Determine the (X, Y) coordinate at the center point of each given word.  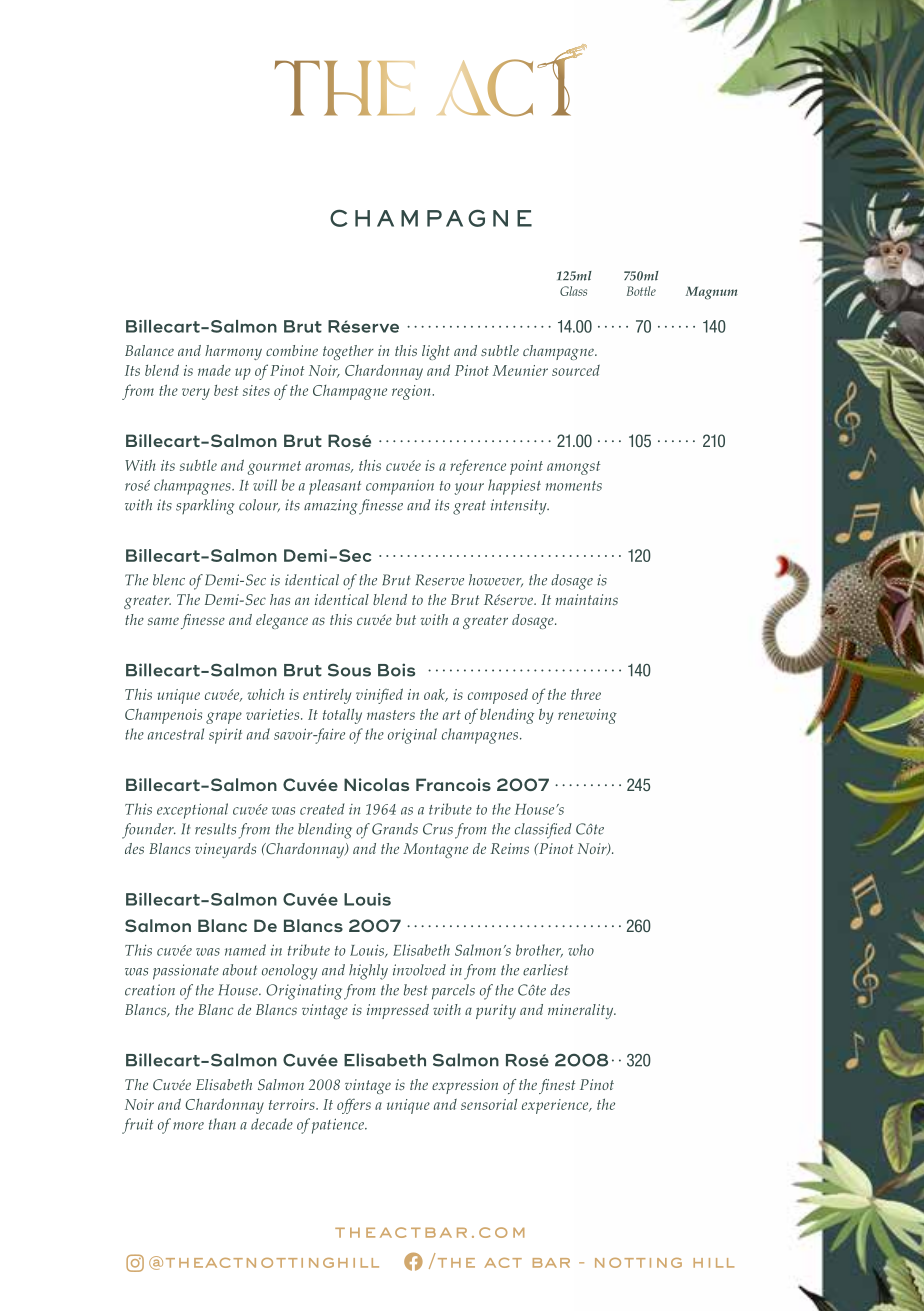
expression (465, 1086)
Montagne (435, 850)
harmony (233, 352)
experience (556, 1106)
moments (574, 486)
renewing (587, 716)
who (581, 950)
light (436, 352)
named (245, 950)
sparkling (205, 507)
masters (391, 715)
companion (400, 487)
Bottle (641, 291)
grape (224, 718)
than (222, 1124)
